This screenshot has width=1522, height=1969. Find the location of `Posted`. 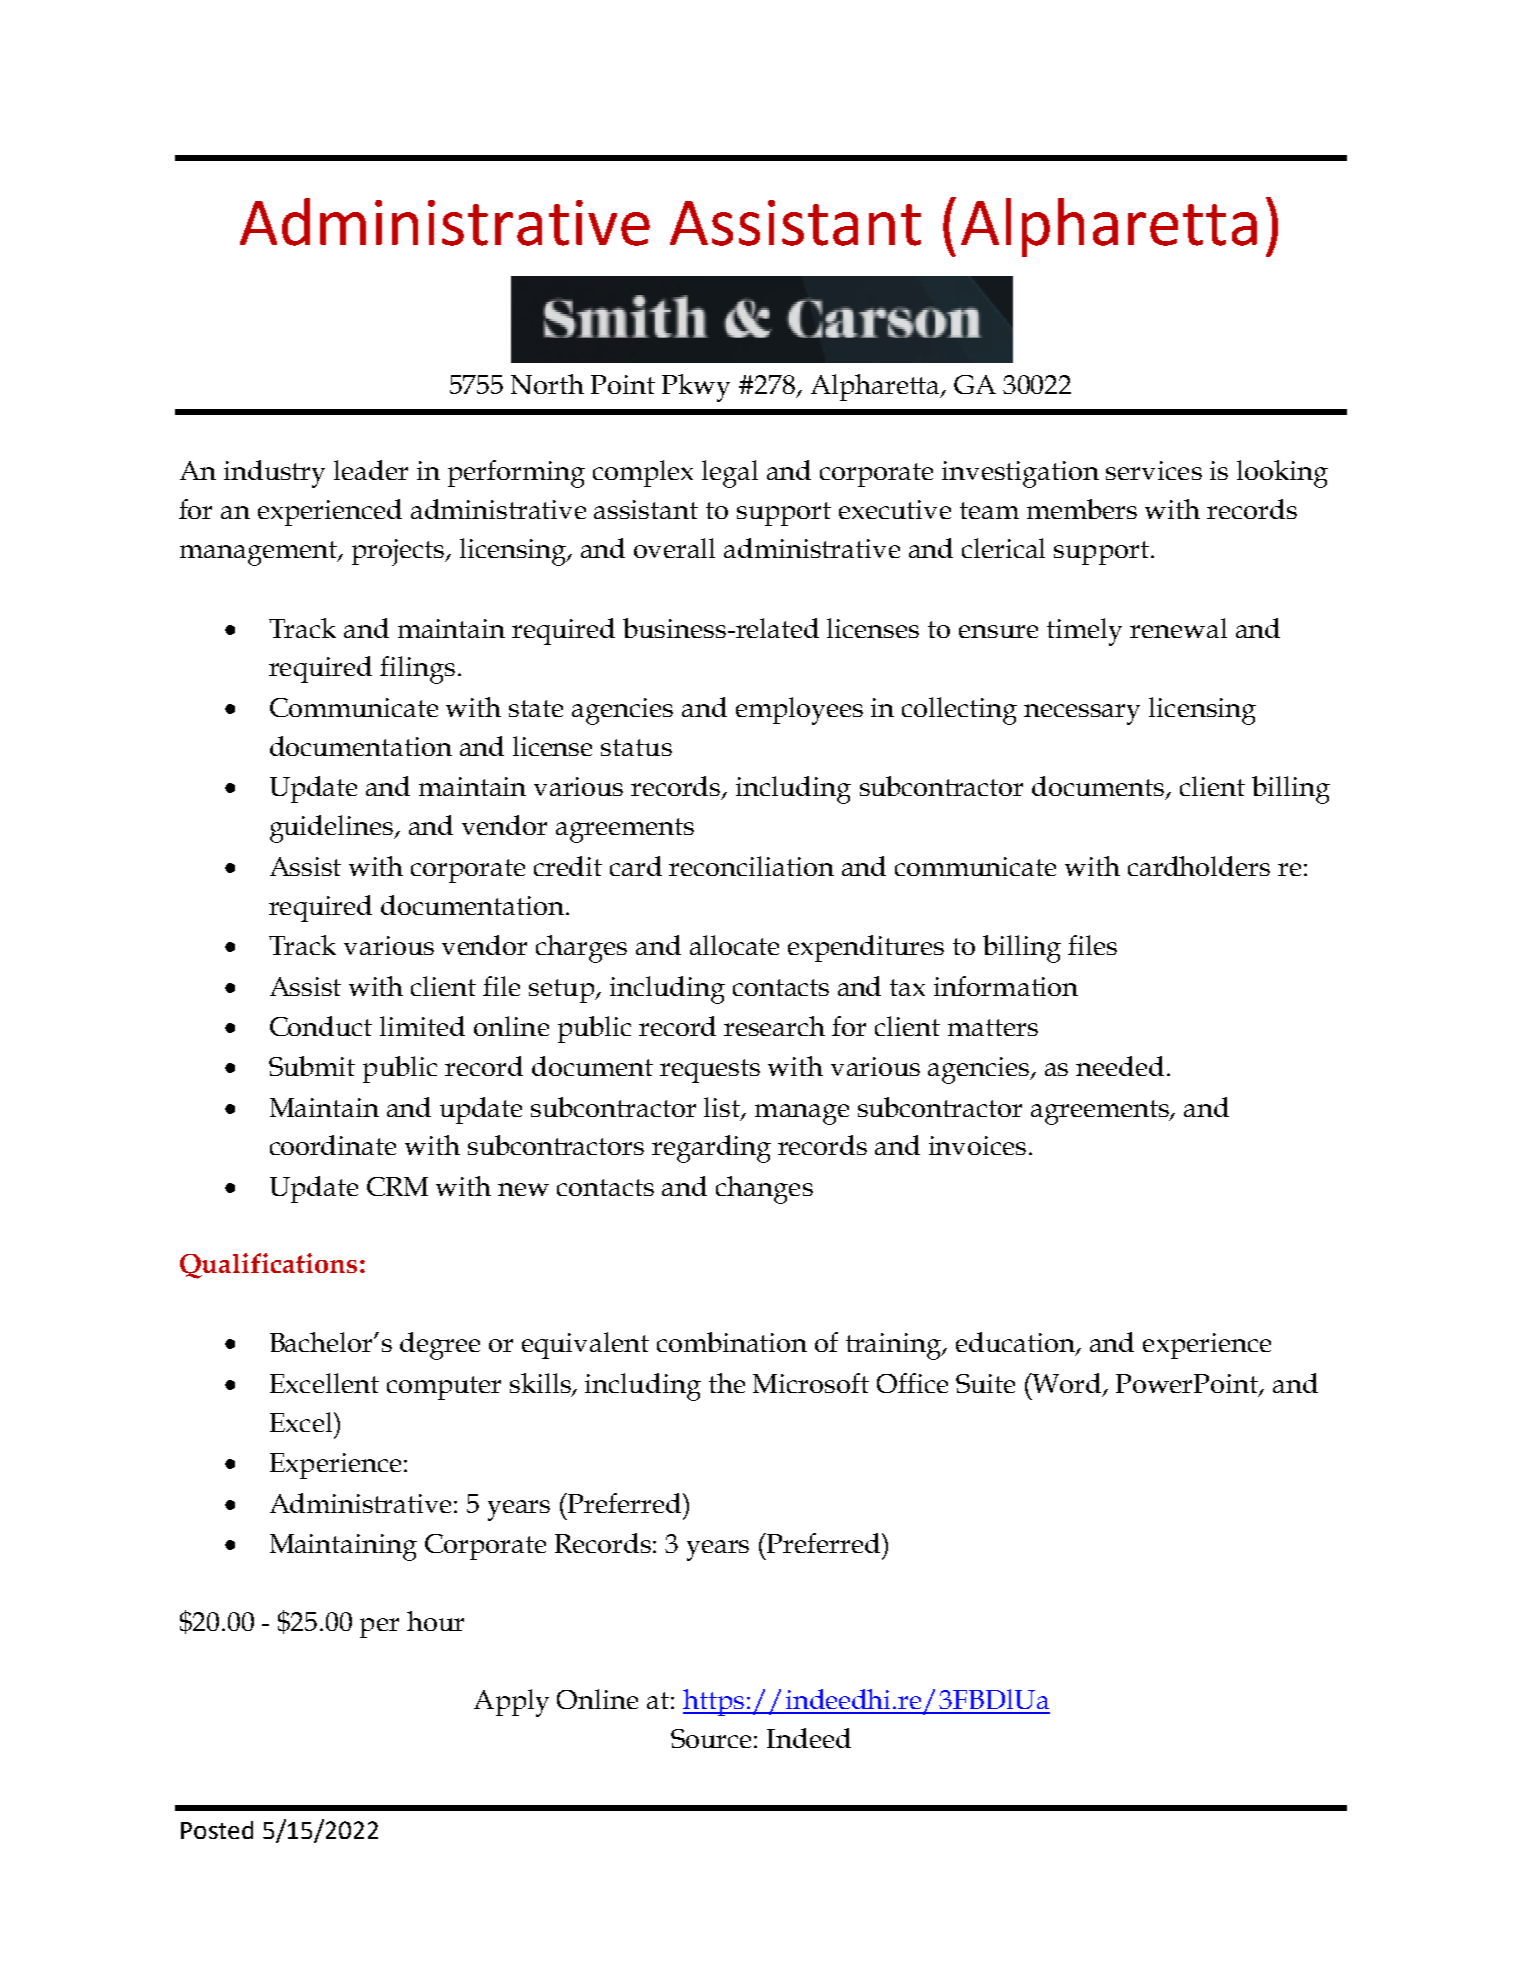

Posted is located at coordinates (217, 1830).
